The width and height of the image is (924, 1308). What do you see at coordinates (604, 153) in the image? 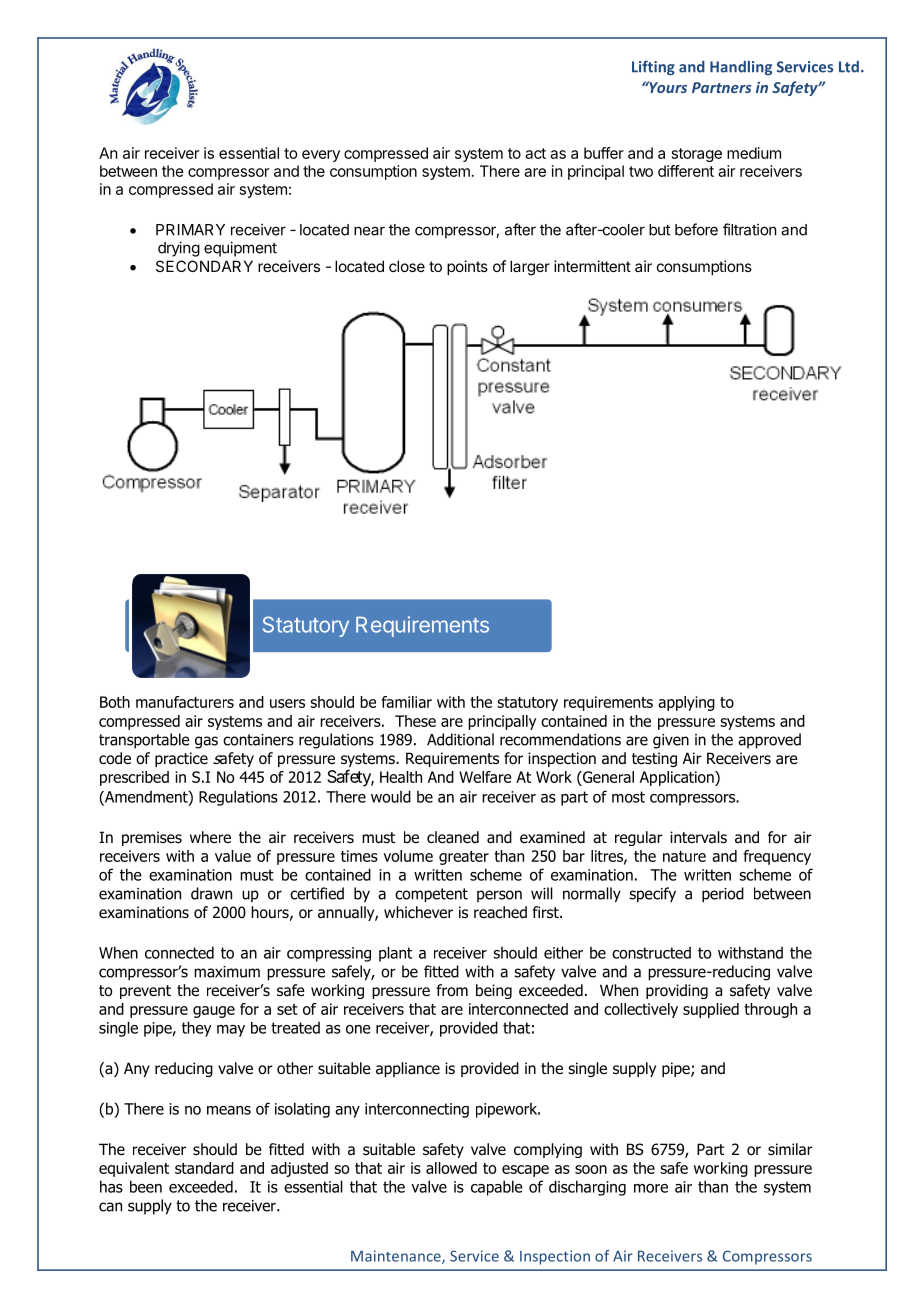
I see `buffer` at bounding box center [604, 153].
